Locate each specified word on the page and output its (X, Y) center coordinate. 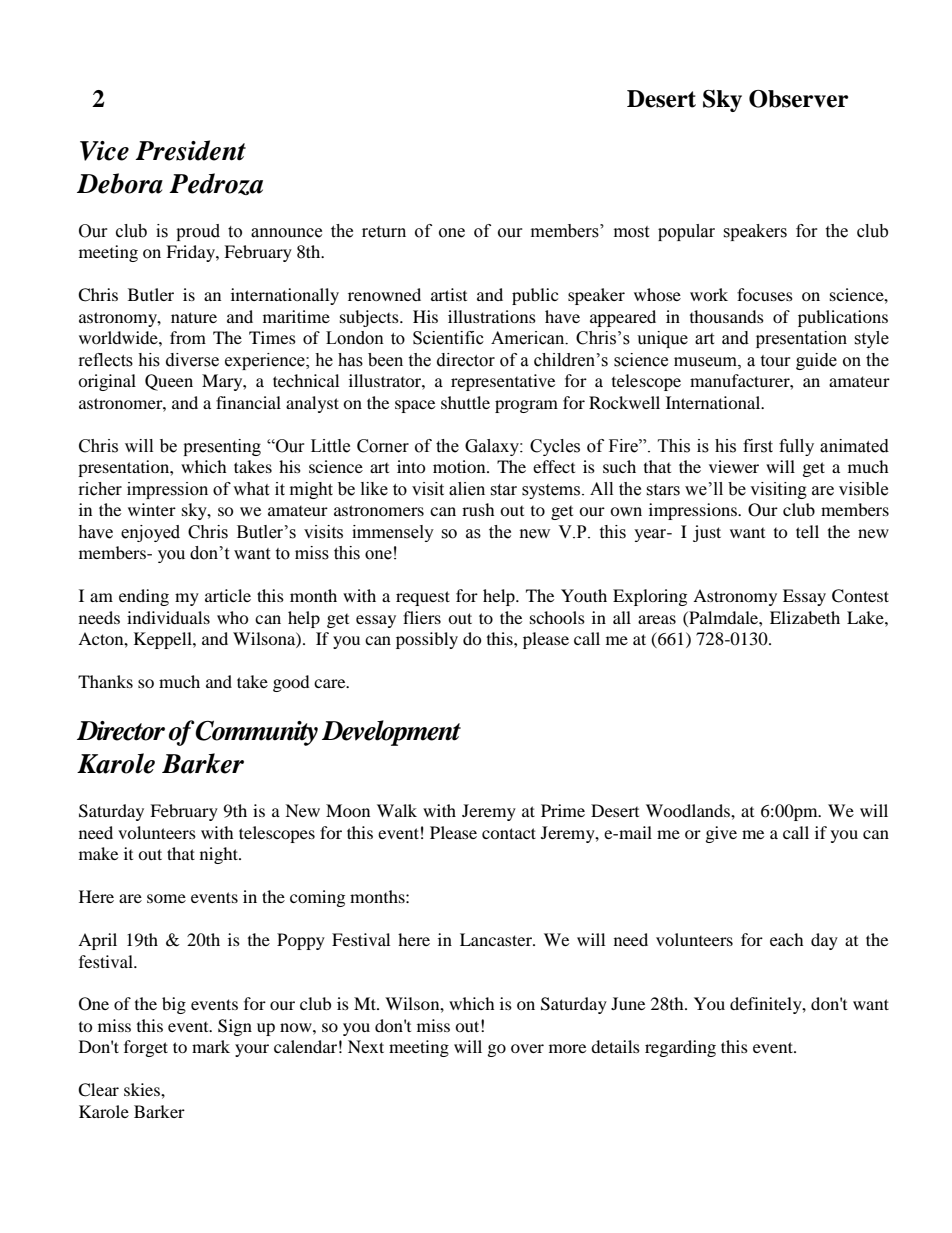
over (527, 1048)
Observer (798, 99)
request (423, 598)
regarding (680, 1048)
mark (211, 1046)
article (228, 595)
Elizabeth (805, 617)
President (190, 150)
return (384, 232)
